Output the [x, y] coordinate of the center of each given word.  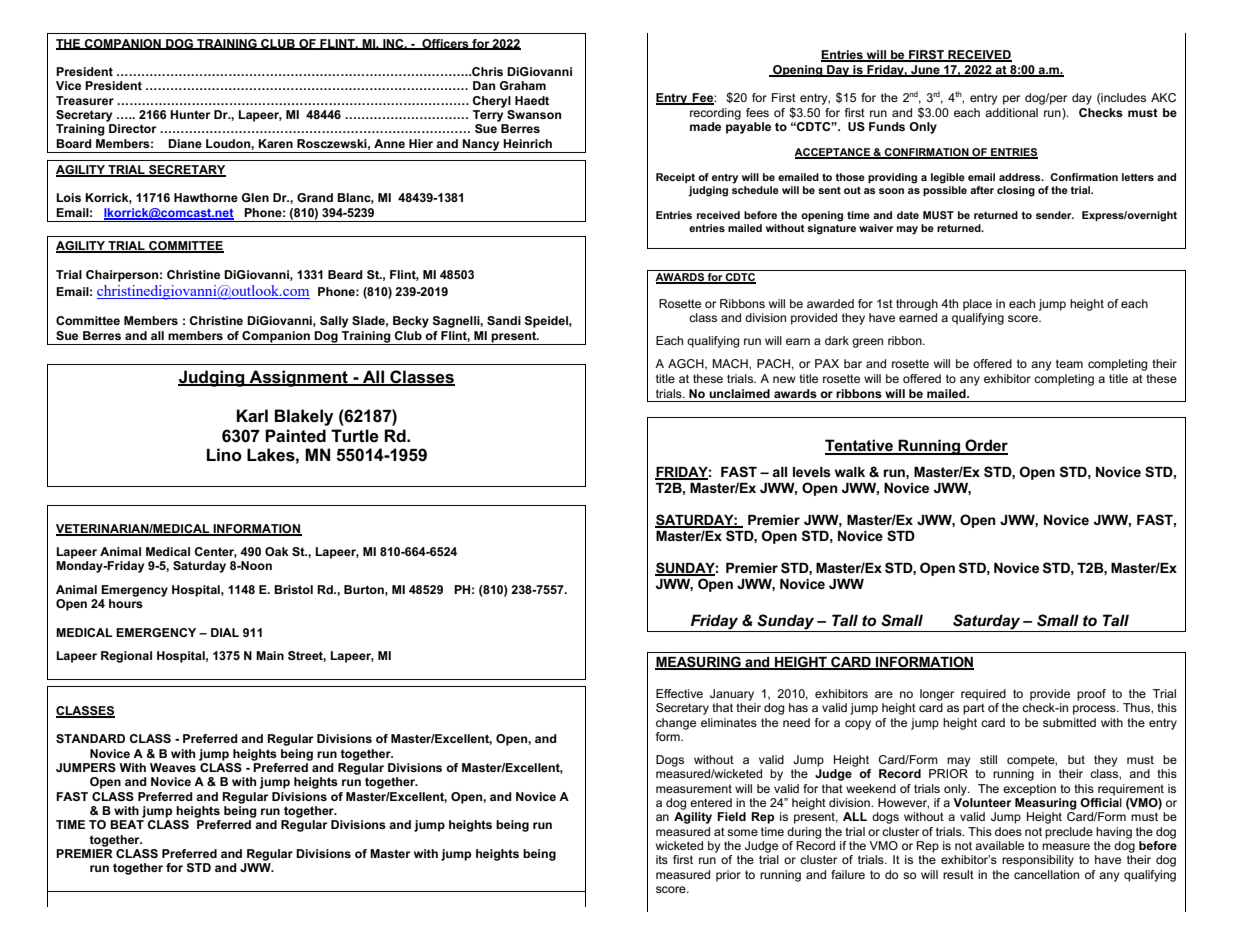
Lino [224, 455]
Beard [345, 274]
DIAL [225, 632]
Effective [679, 693]
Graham [523, 85]
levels [812, 472]
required [983, 695]
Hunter [190, 114]
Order [985, 446]
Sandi [504, 320]
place [977, 305]
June [925, 71]
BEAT [127, 824]
